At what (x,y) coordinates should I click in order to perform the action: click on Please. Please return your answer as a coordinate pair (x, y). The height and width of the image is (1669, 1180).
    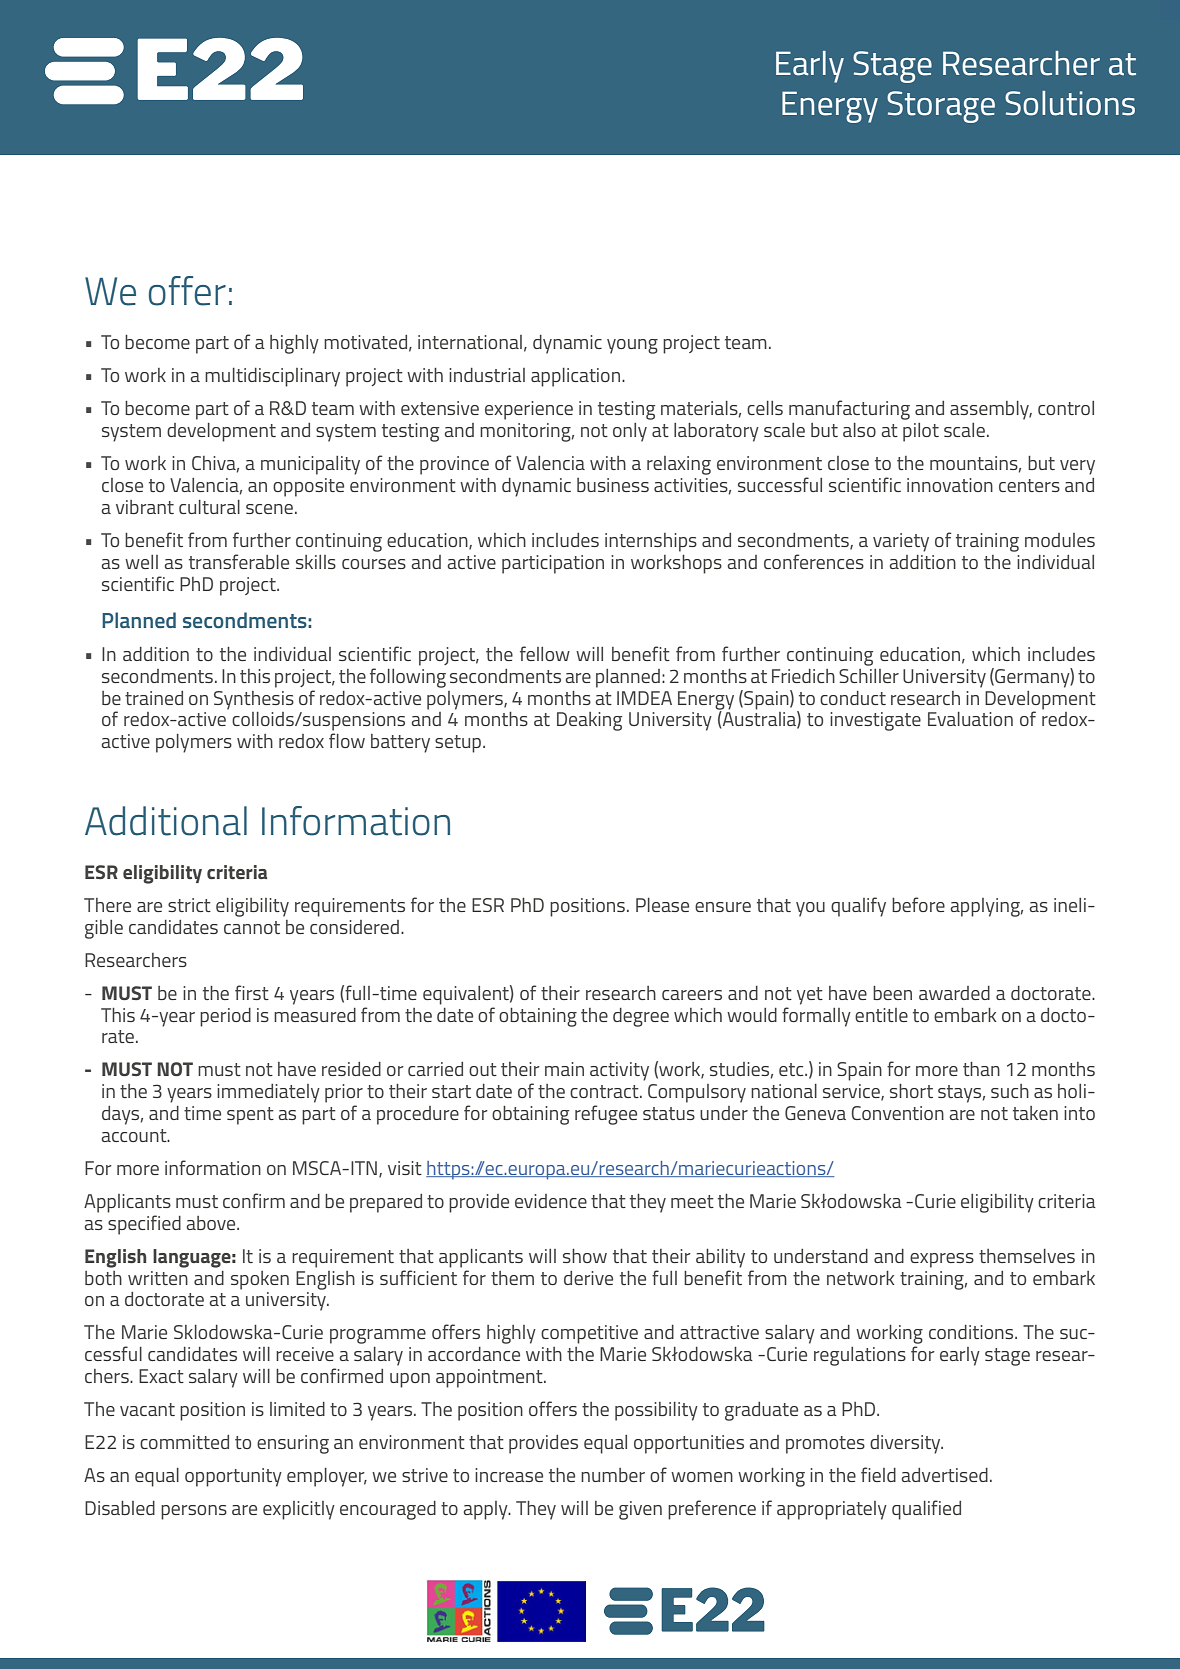
    Looking at the image, I should click on (662, 905).
